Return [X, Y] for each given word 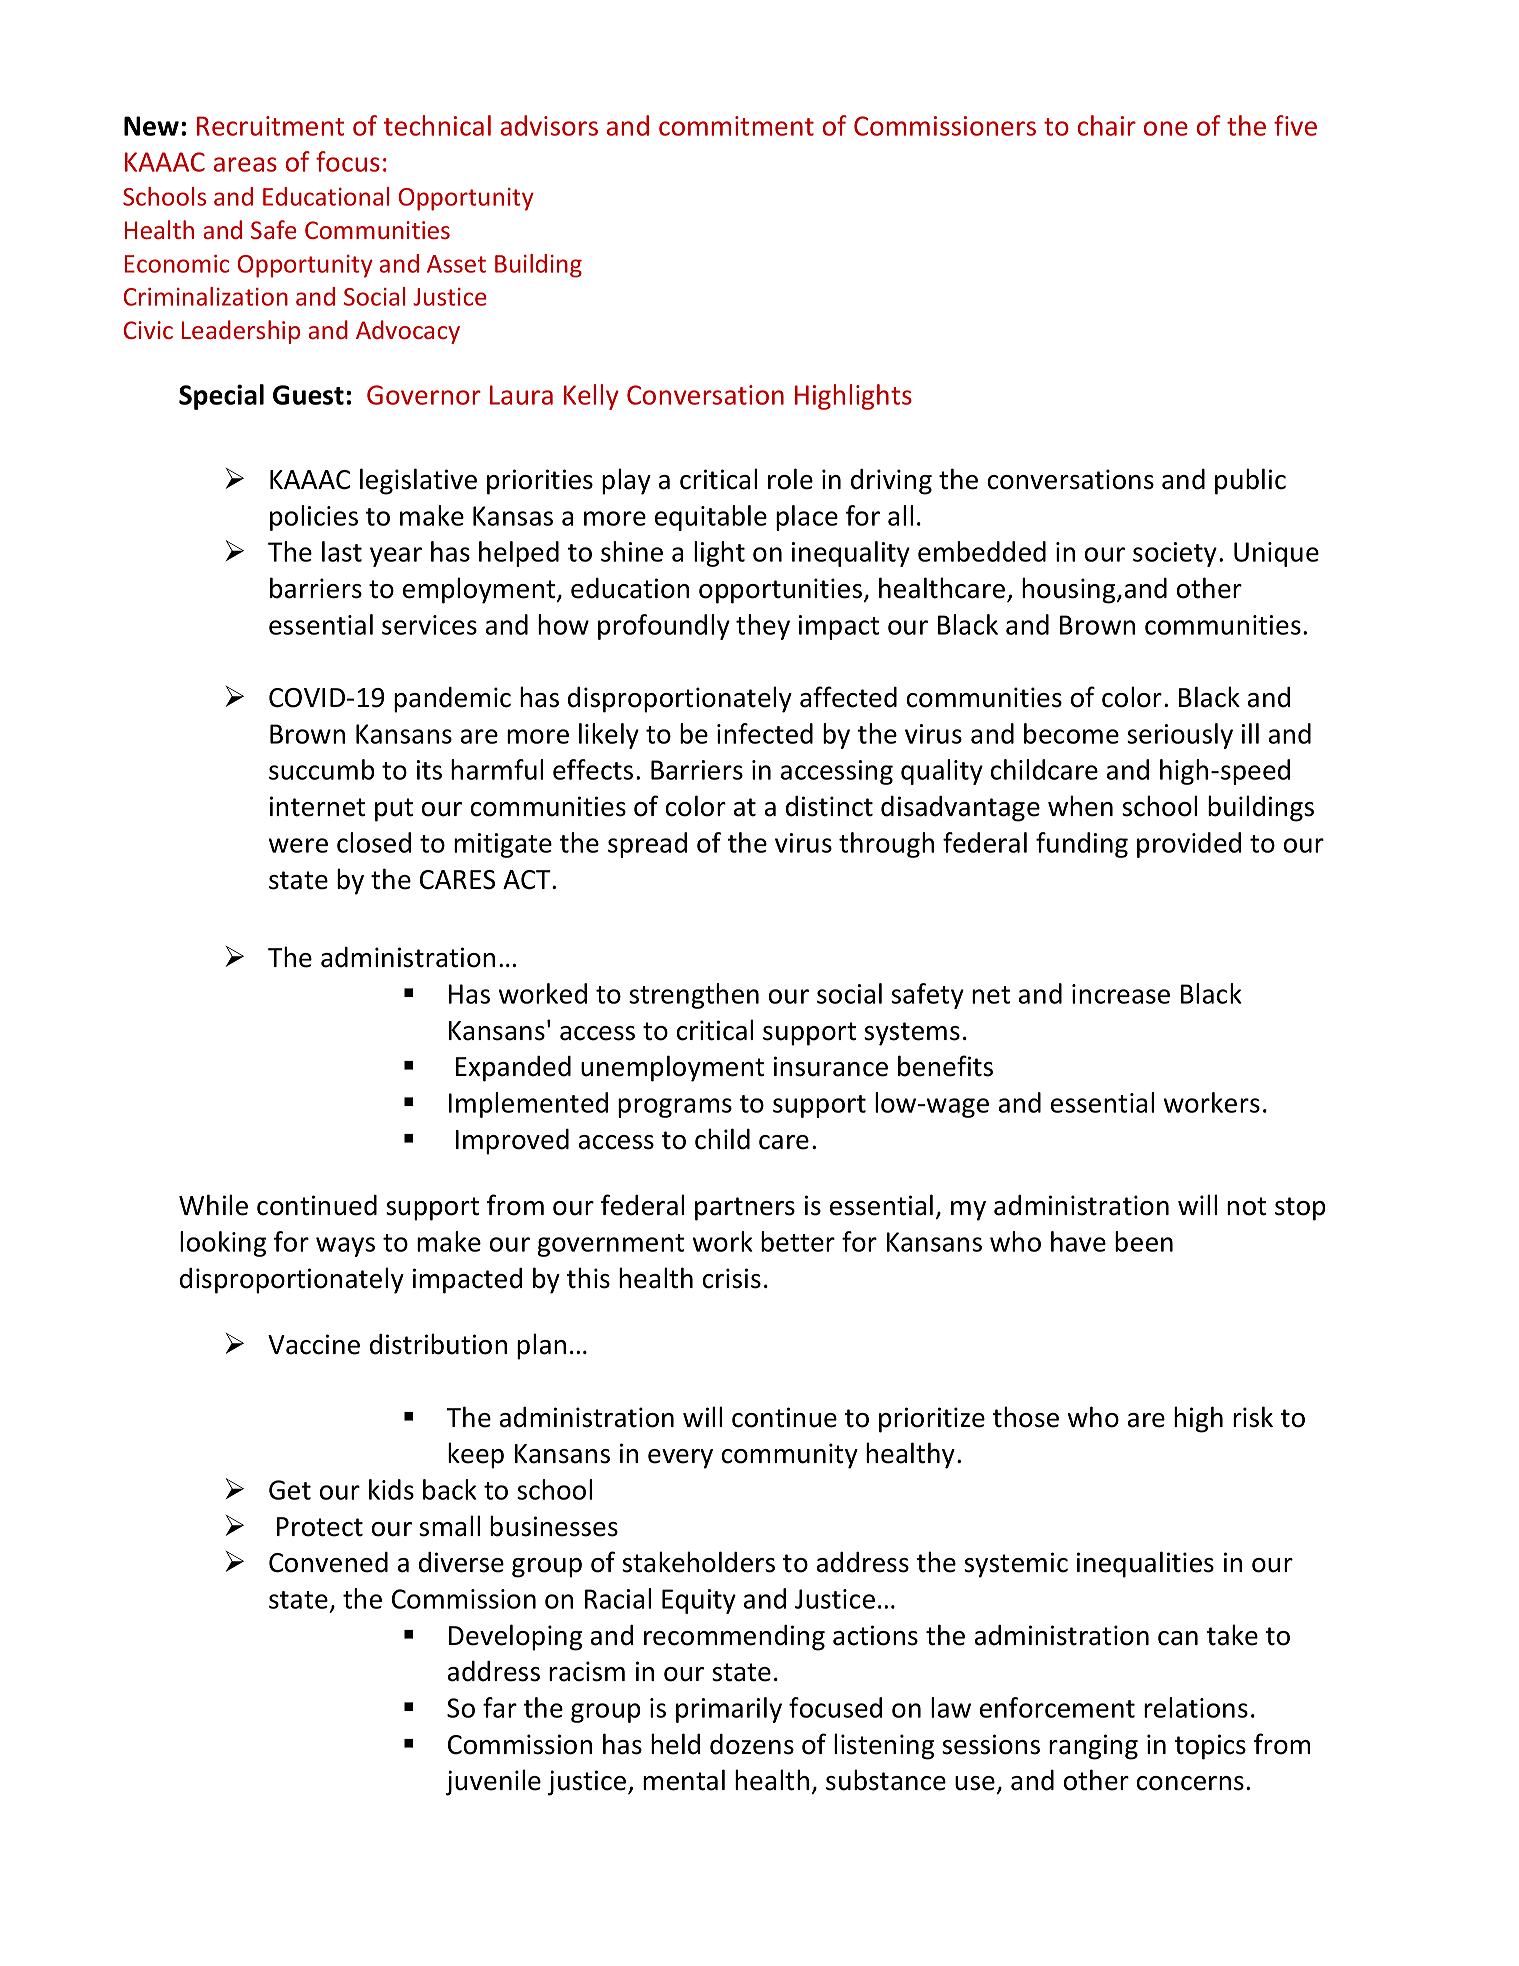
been [1144, 1241]
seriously [1180, 736]
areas [245, 164]
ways [345, 1247]
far [500, 1707]
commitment [736, 126]
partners [745, 1209]
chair [1107, 125]
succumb [322, 769]
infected [765, 733]
